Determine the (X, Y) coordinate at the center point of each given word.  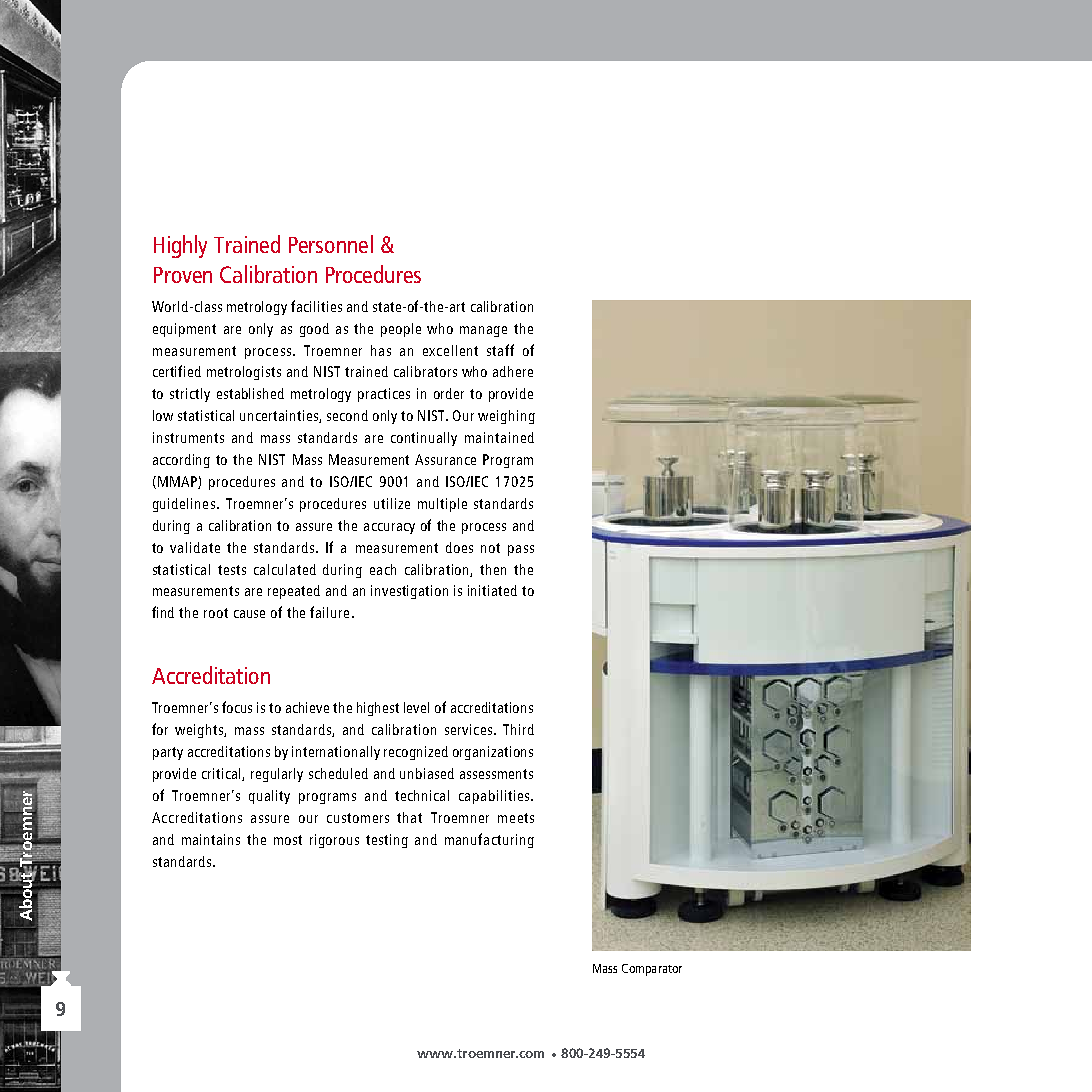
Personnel (331, 244)
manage (483, 331)
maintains (211, 839)
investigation (409, 592)
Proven (183, 275)
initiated (492, 590)
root (216, 613)
